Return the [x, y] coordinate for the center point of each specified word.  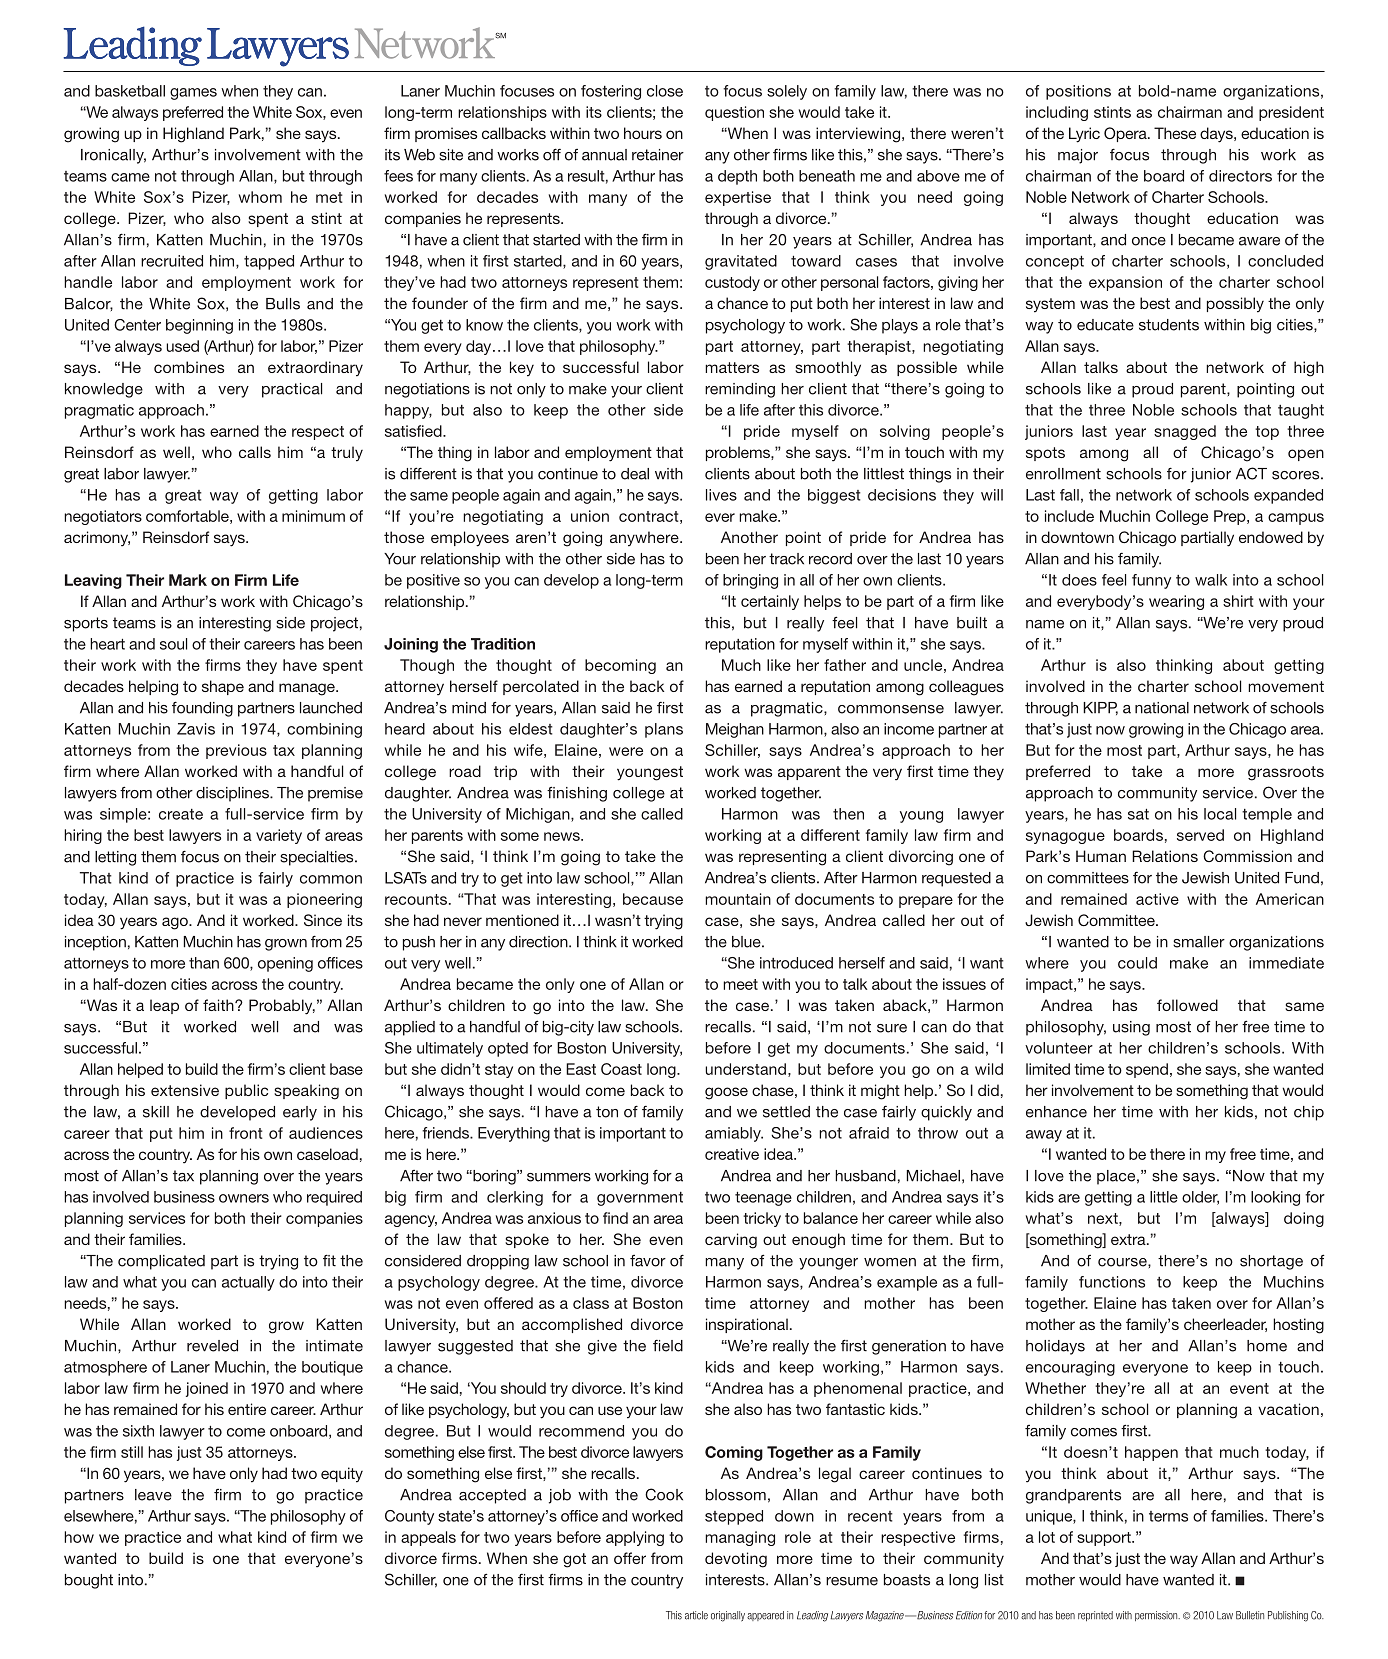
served [1200, 835]
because [653, 899]
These [1175, 133]
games [193, 94]
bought [89, 1581]
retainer [658, 155]
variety [279, 836]
